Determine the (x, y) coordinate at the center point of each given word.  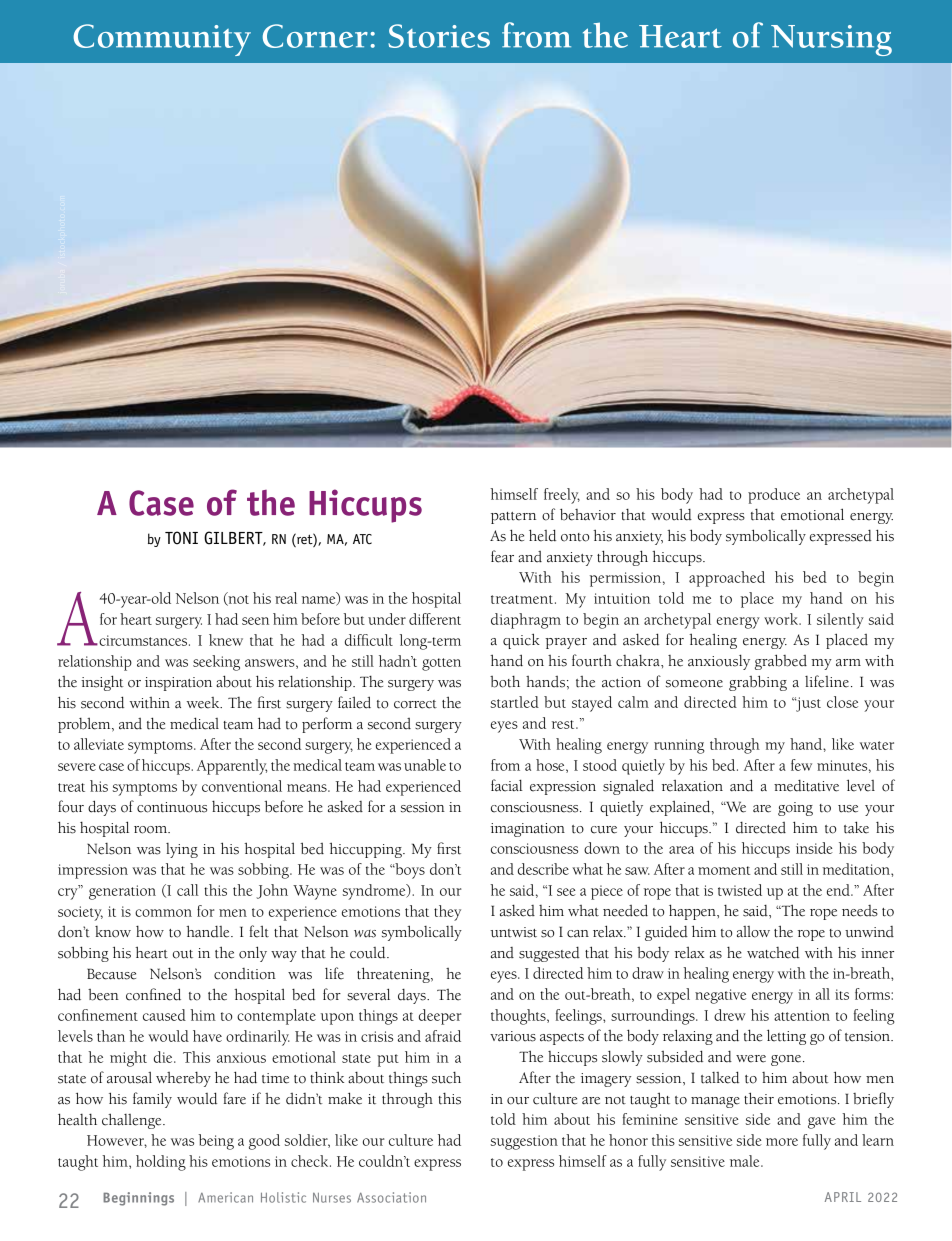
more (782, 1142)
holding (161, 1163)
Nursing (831, 40)
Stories (439, 36)
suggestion (524, 1142)
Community (162, 40)
